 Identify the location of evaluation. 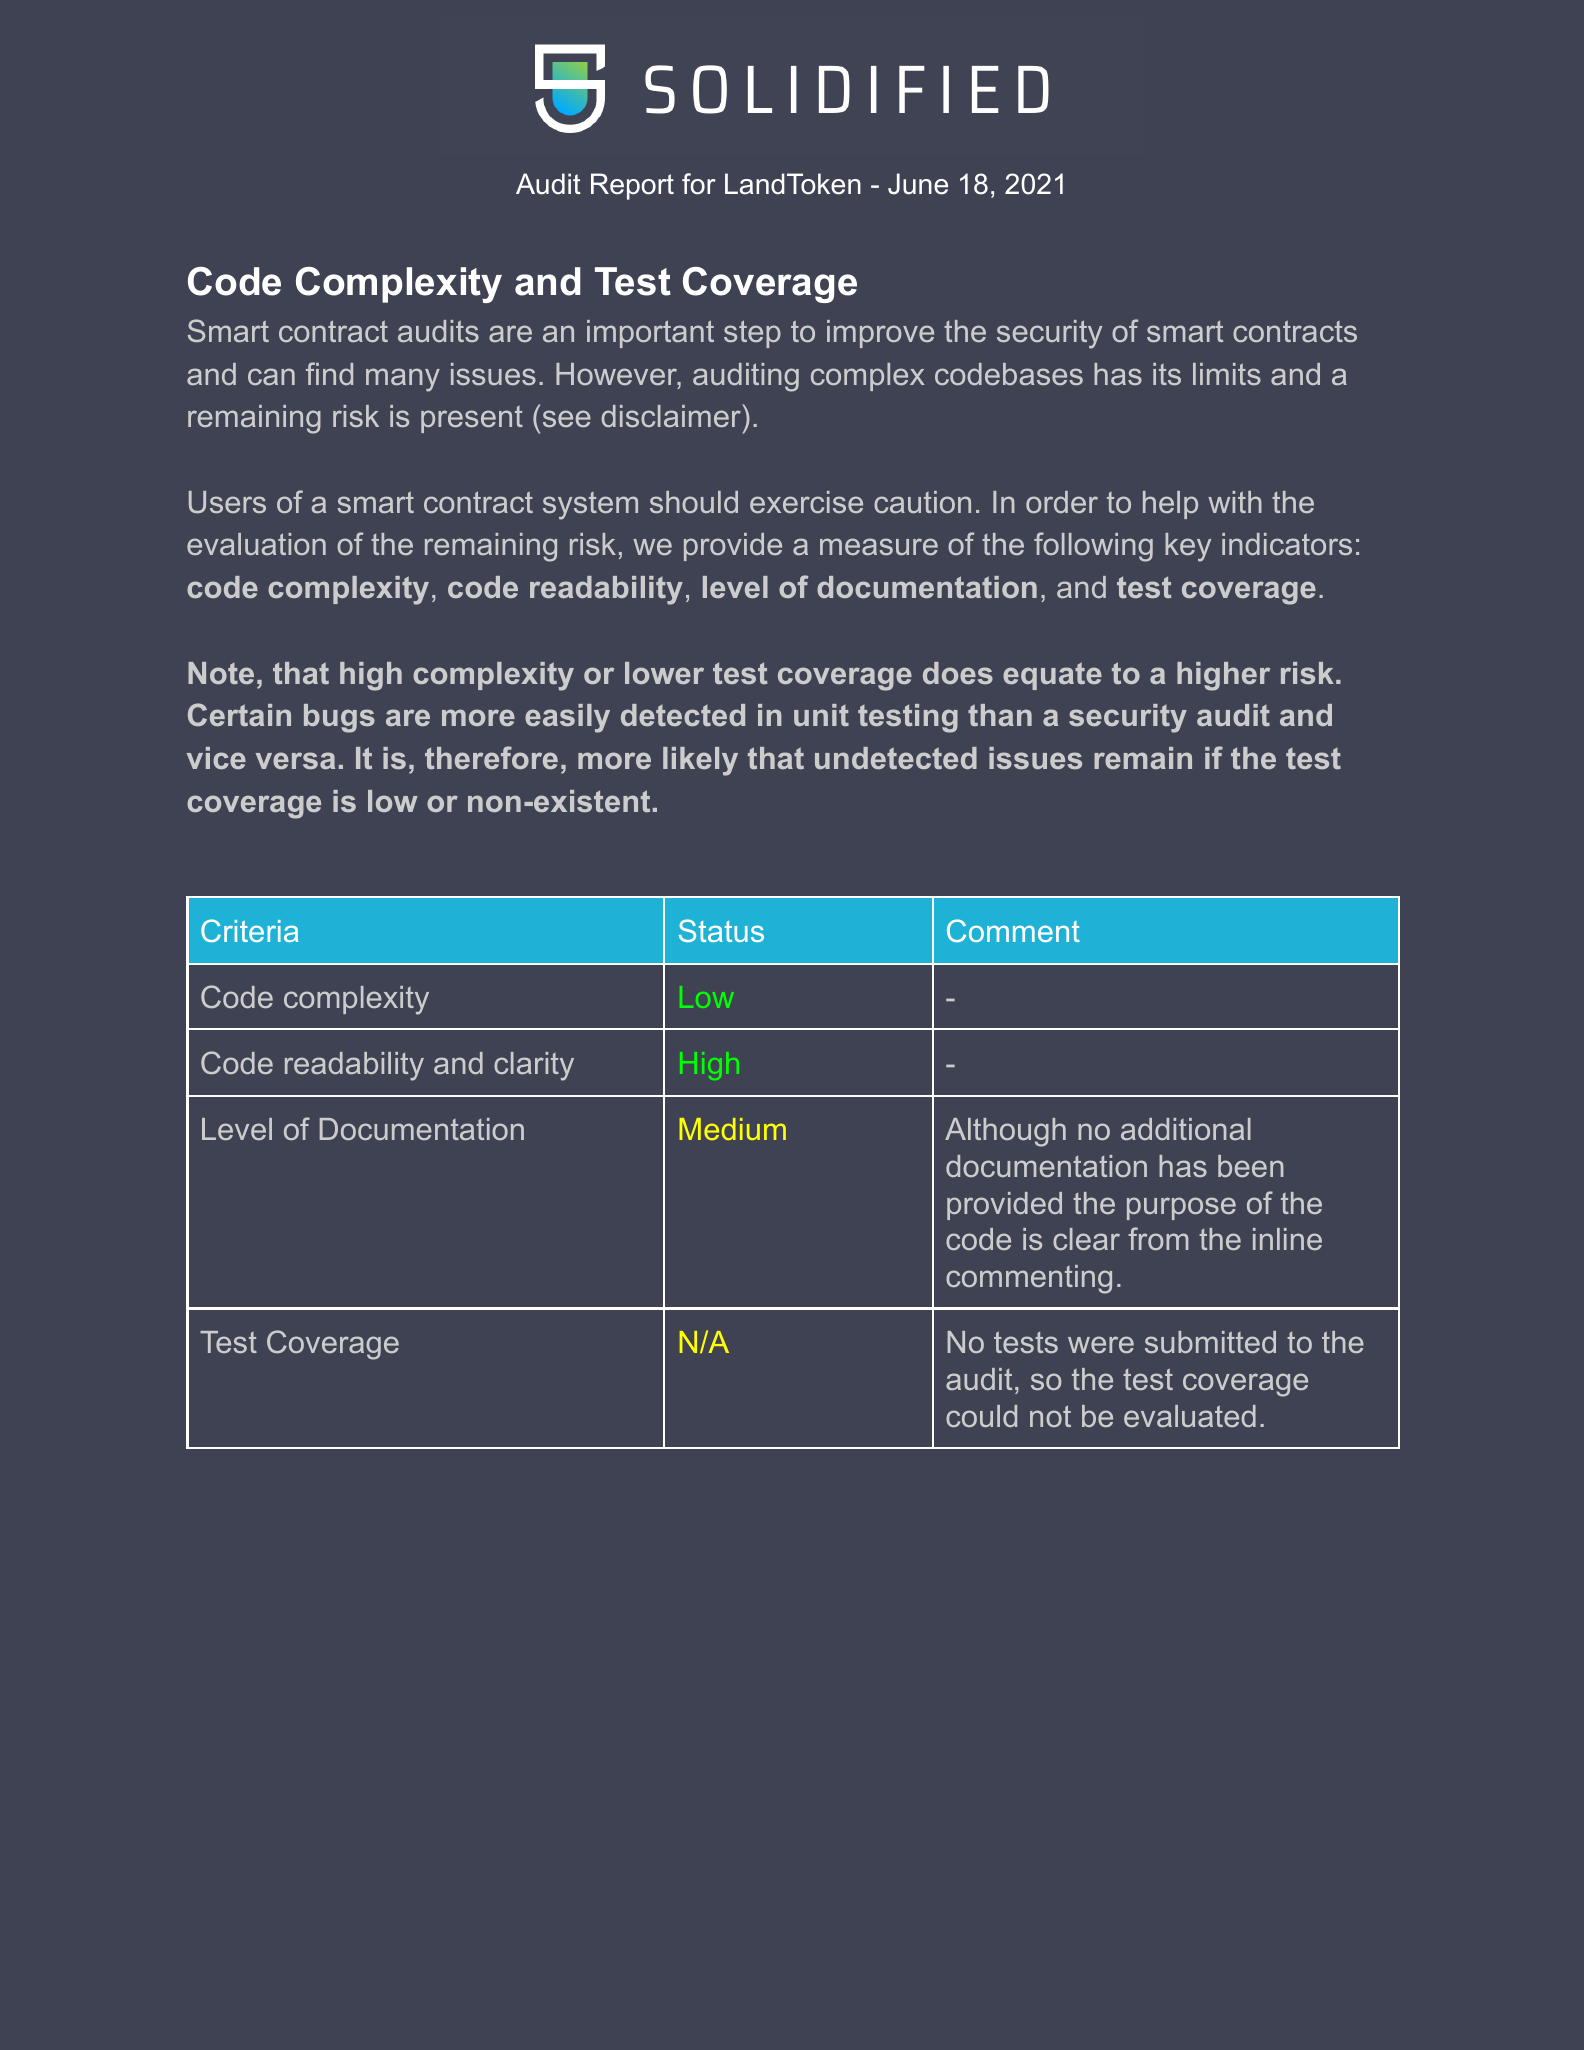
(256, 544).
